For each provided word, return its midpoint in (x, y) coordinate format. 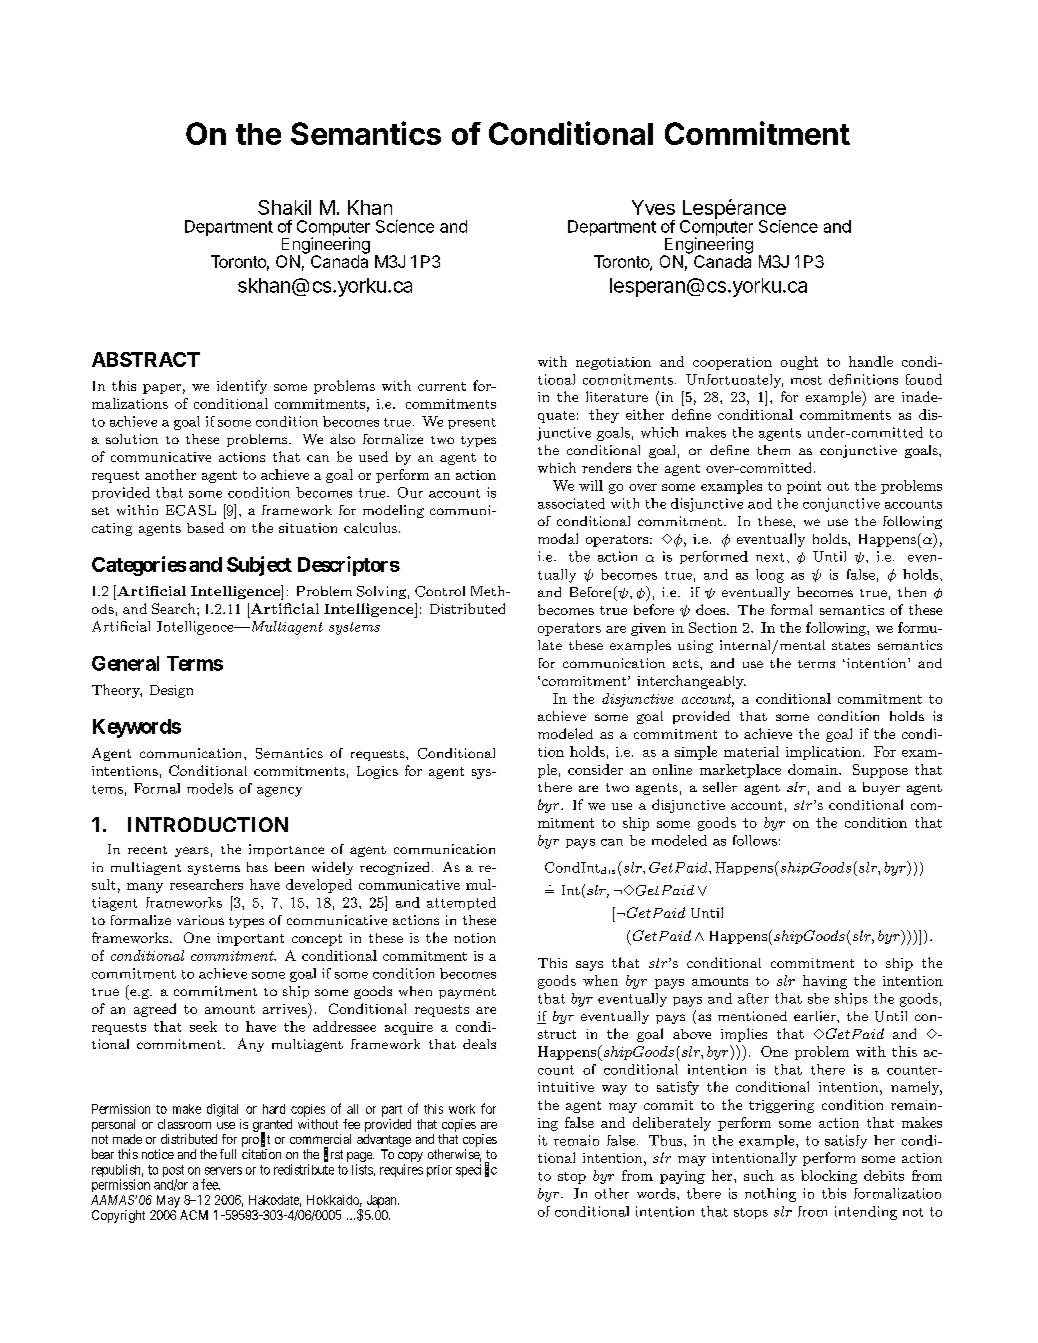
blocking (829, 1177)
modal (558, 538)
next (770, 557)
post (173, 1172)
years (192, 852)
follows (755, 840)
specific (476, 1170)
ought (799, 363)
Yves (653, 207)
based (205, 527)
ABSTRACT (146, 359)
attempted (461, 903)
